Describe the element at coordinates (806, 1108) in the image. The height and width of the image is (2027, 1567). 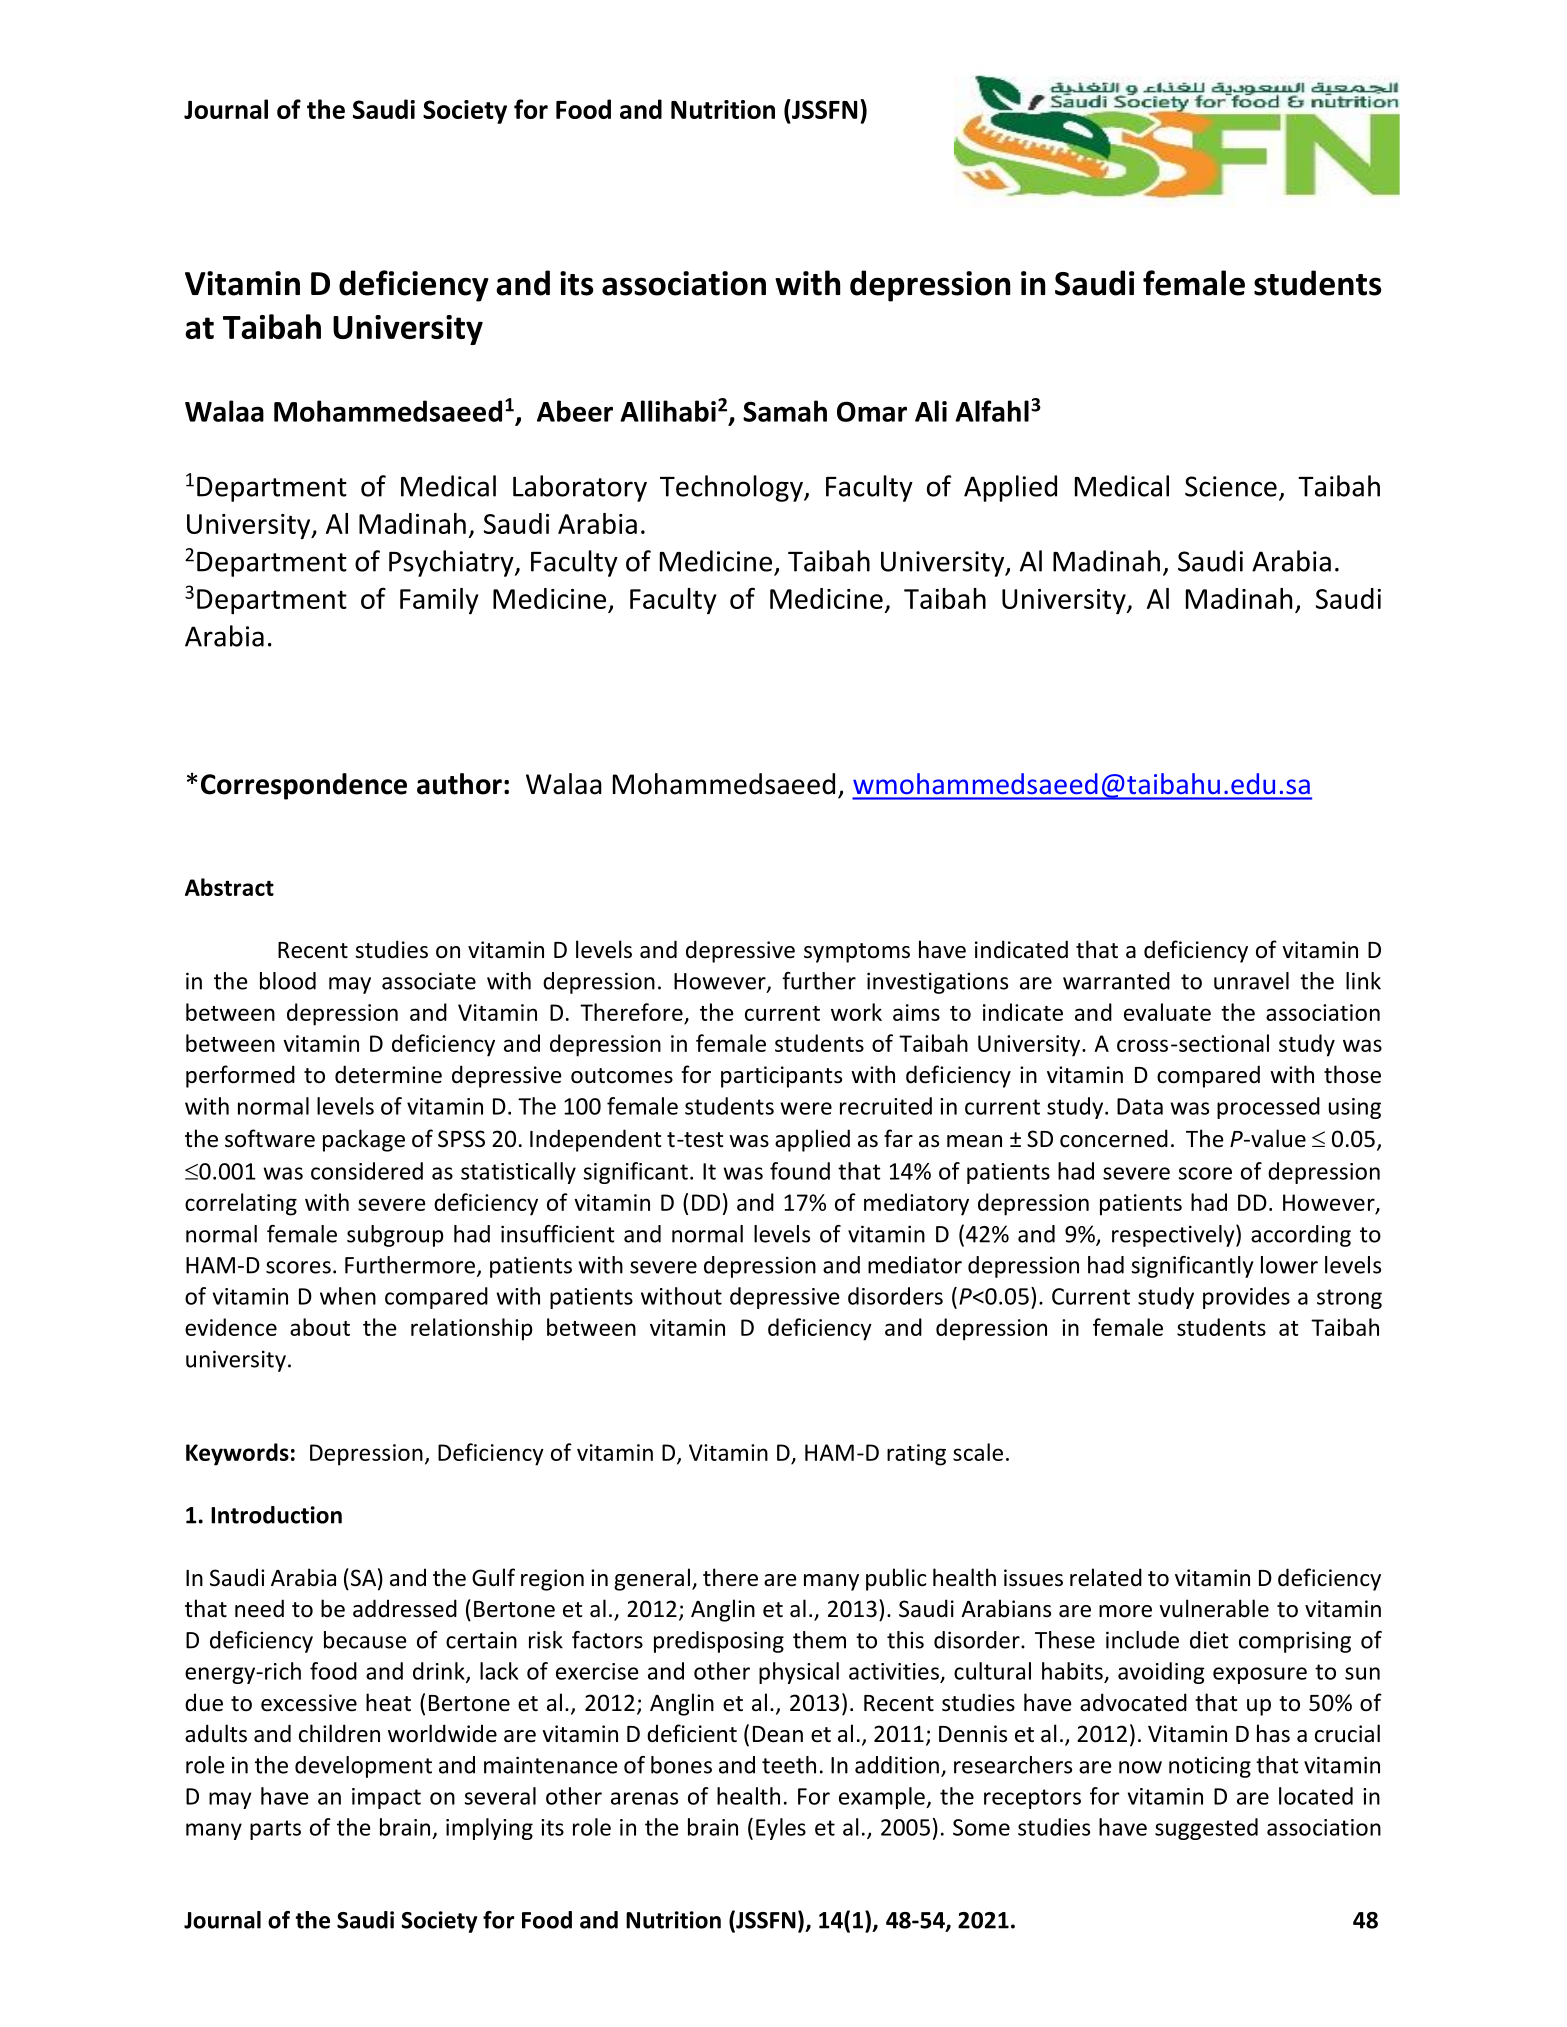
I see `were` at that location.
